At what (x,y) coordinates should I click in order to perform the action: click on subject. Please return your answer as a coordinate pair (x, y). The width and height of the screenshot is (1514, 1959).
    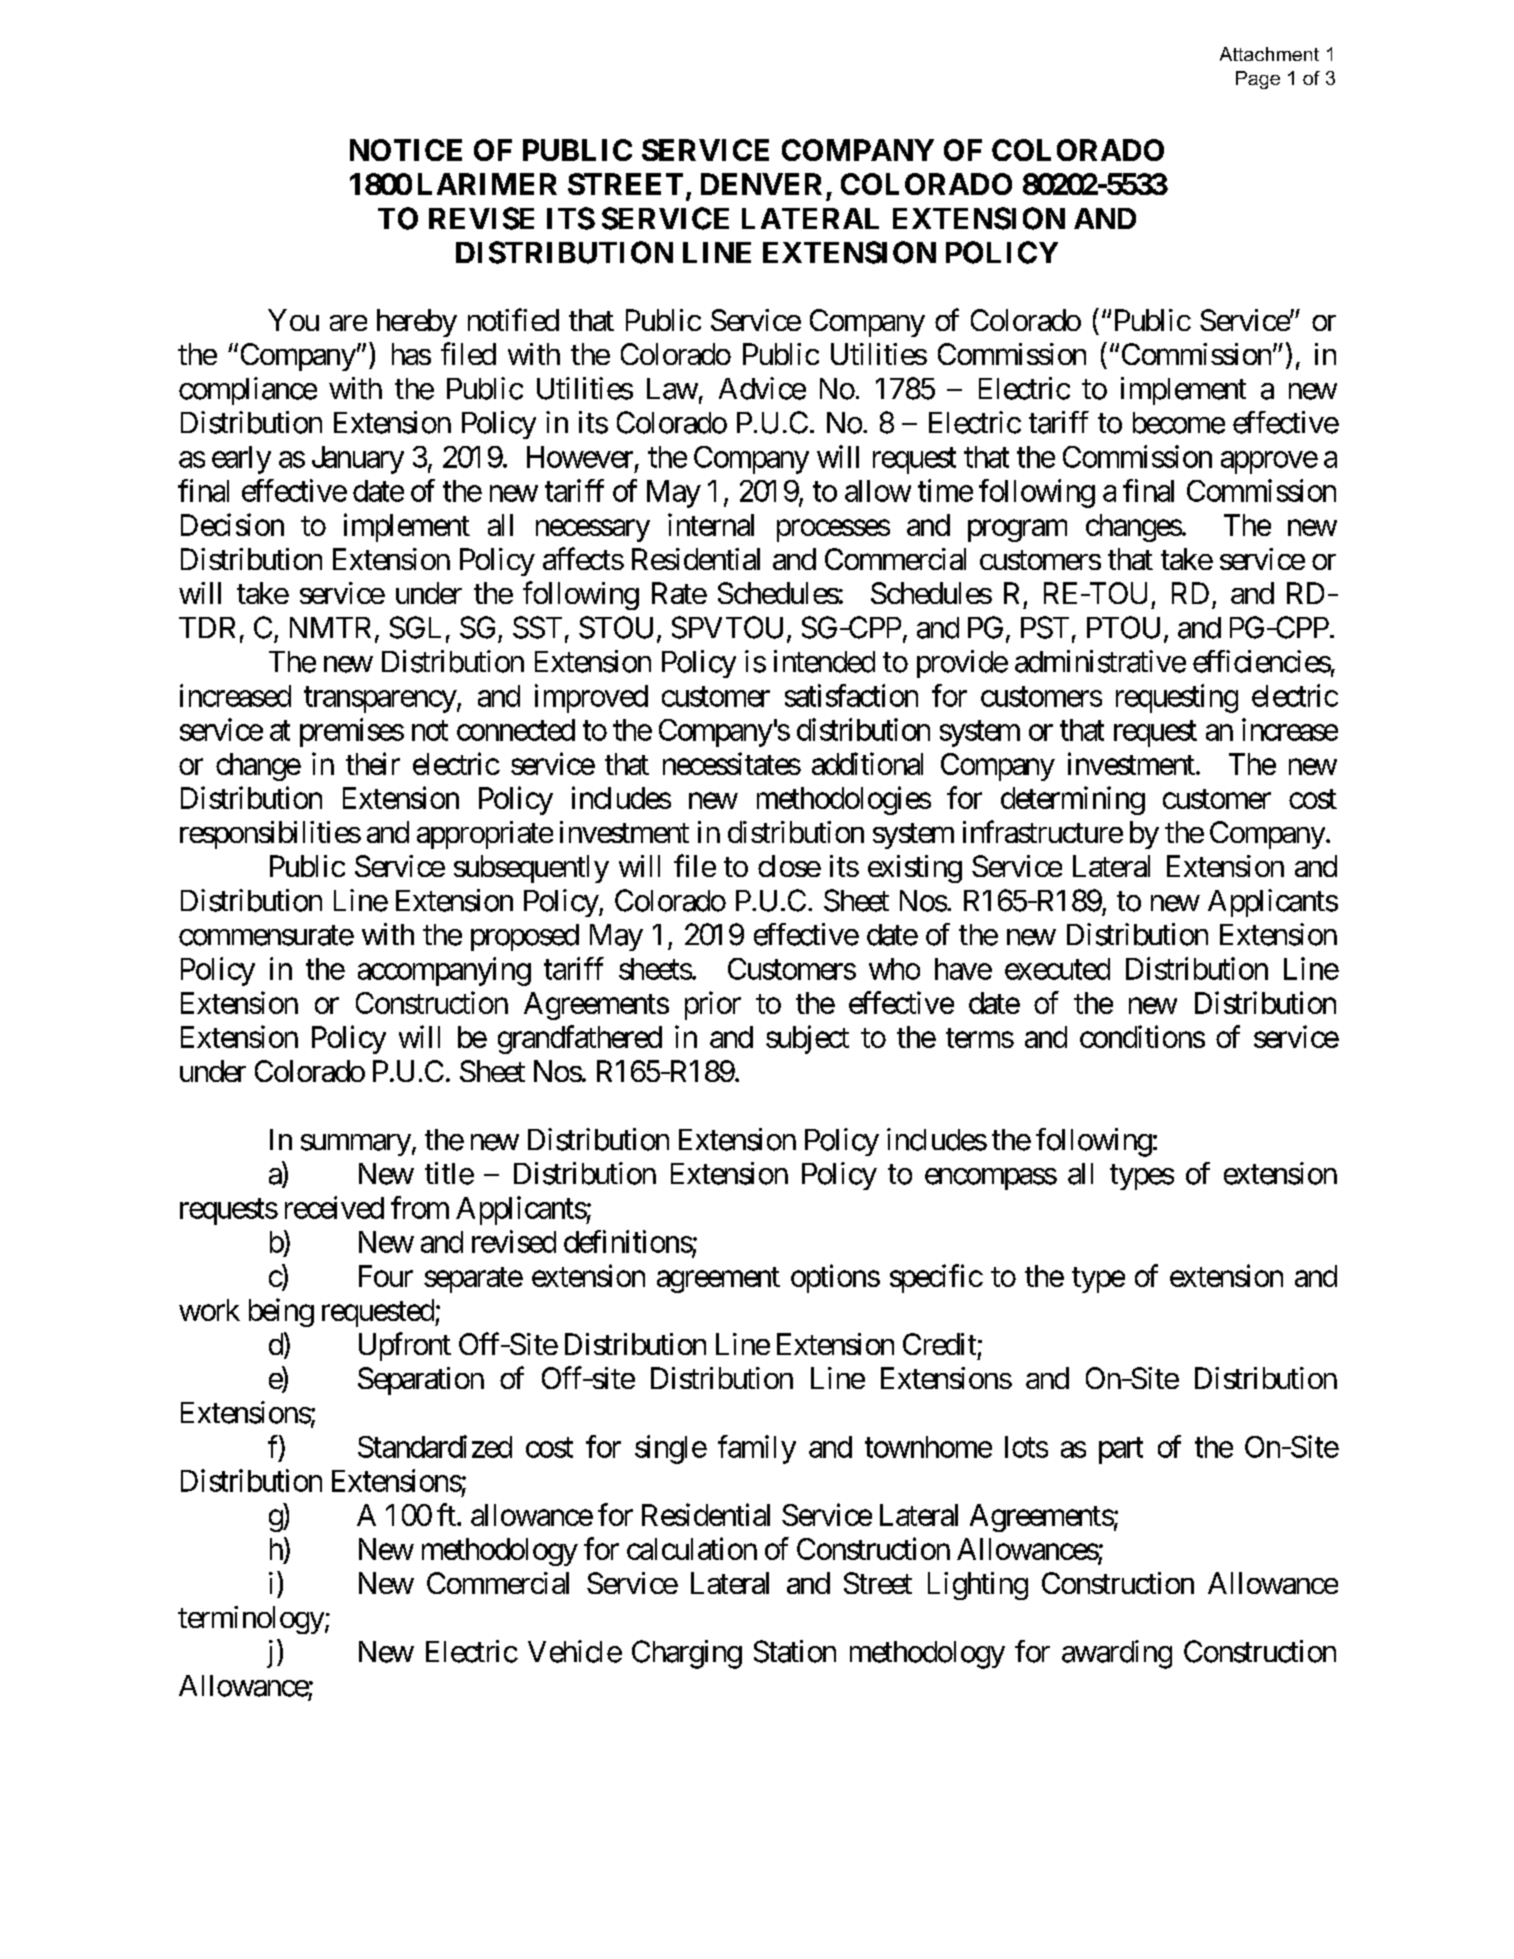
    Looking at the image, I should click on (807, 1039).
